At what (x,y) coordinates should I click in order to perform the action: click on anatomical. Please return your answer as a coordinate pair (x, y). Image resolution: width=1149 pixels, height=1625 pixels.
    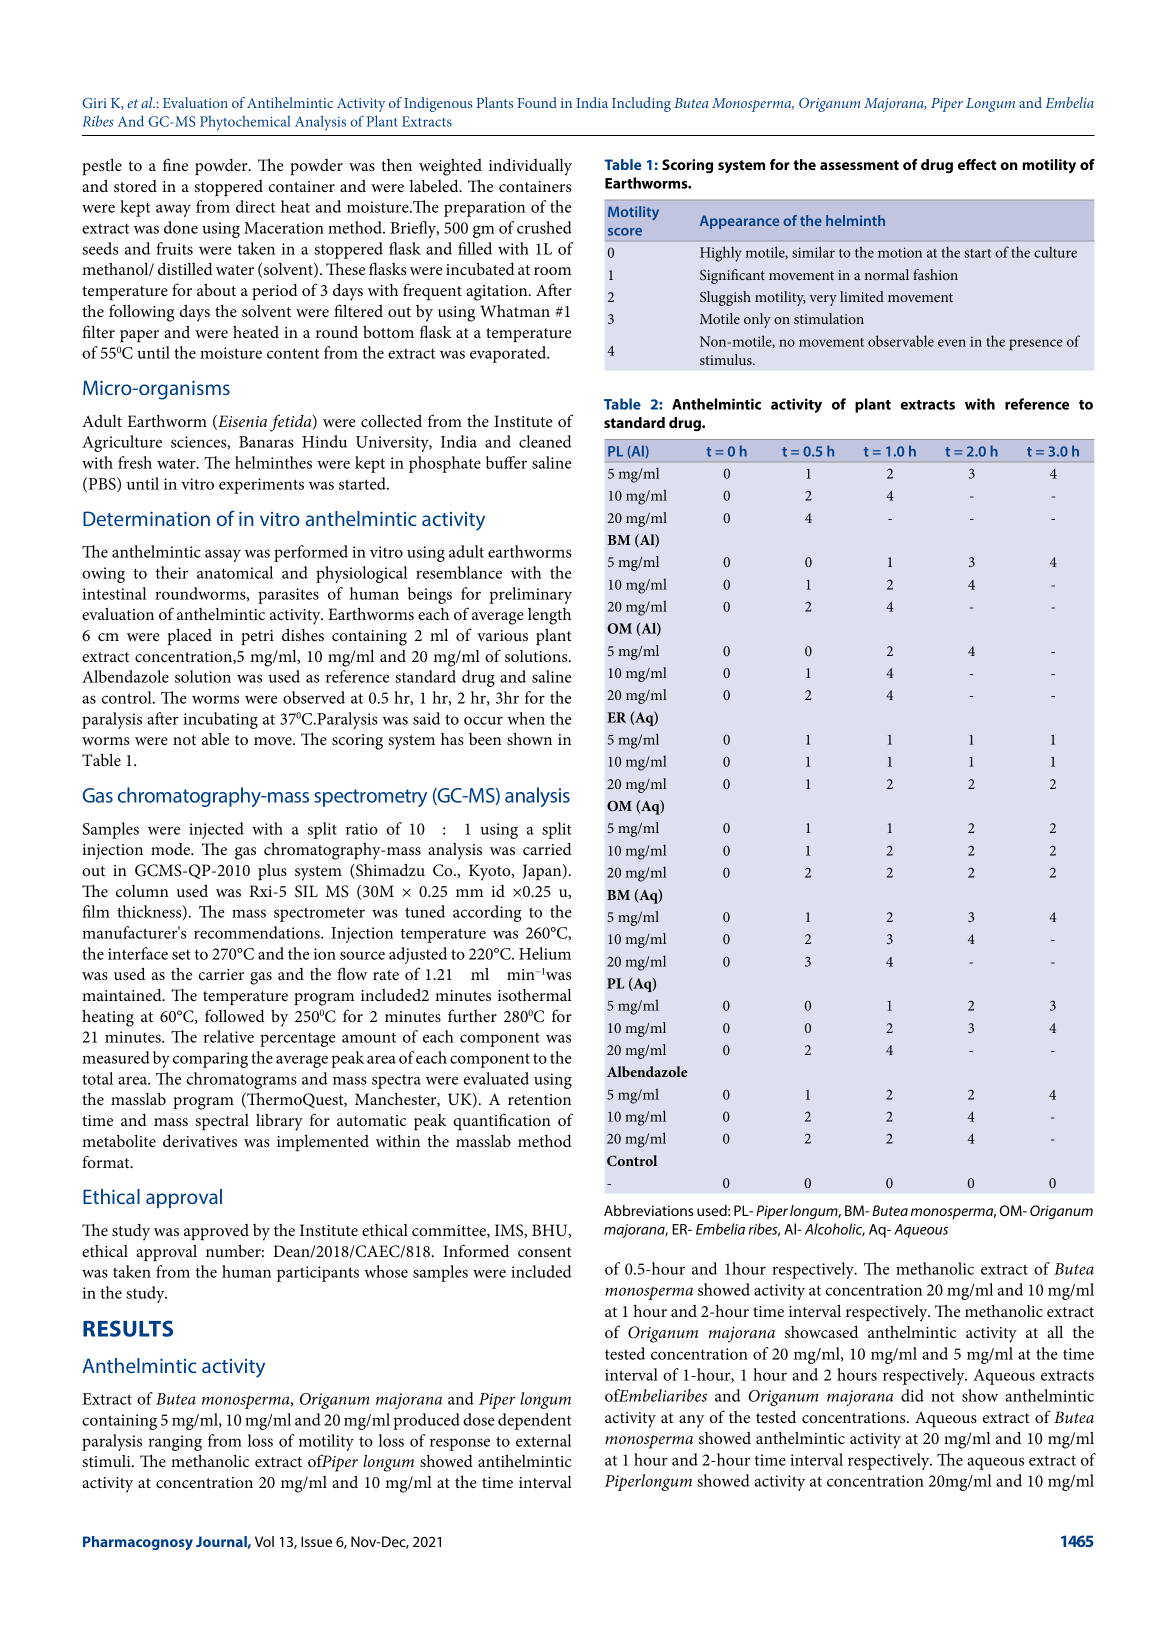
    Looking at the image, I should click on (235, 572).
